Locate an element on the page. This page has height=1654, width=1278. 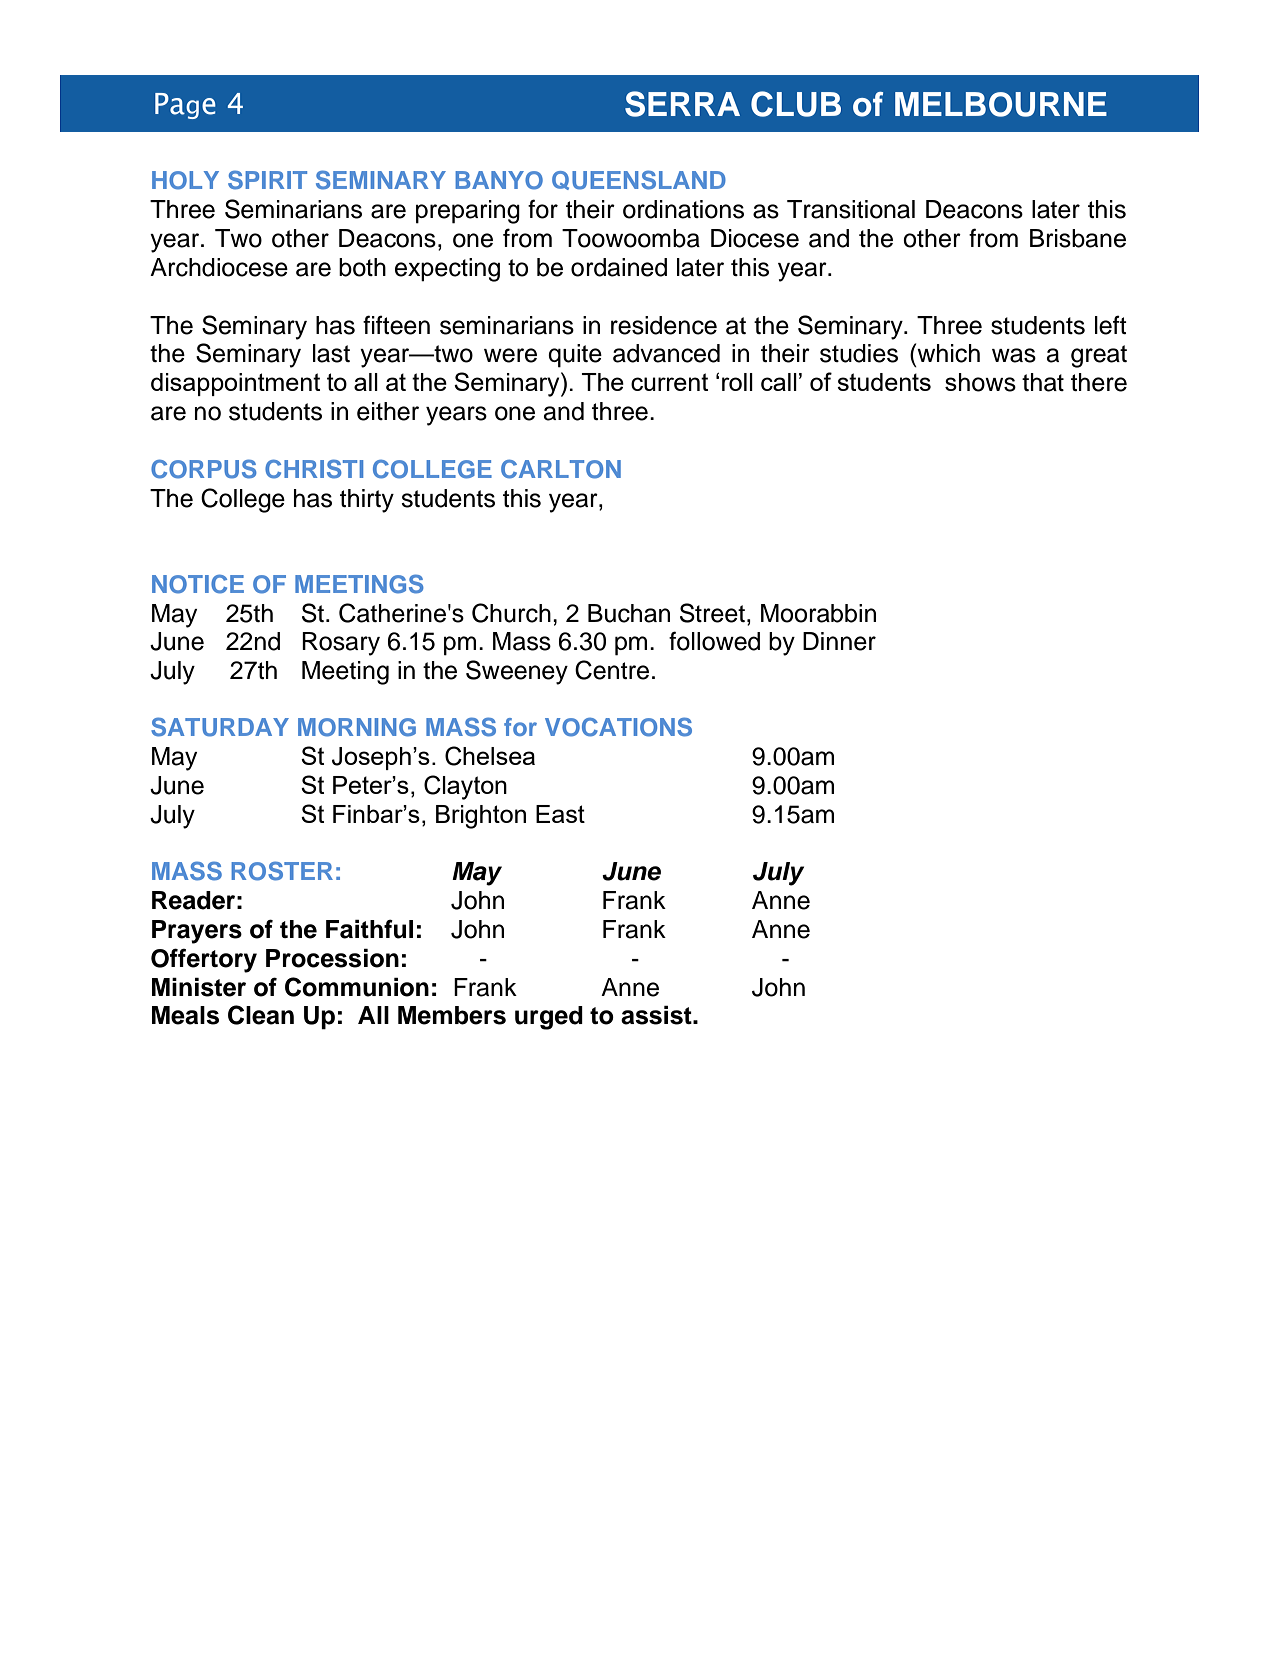
SERRA is located at coordinates (682, 104).
